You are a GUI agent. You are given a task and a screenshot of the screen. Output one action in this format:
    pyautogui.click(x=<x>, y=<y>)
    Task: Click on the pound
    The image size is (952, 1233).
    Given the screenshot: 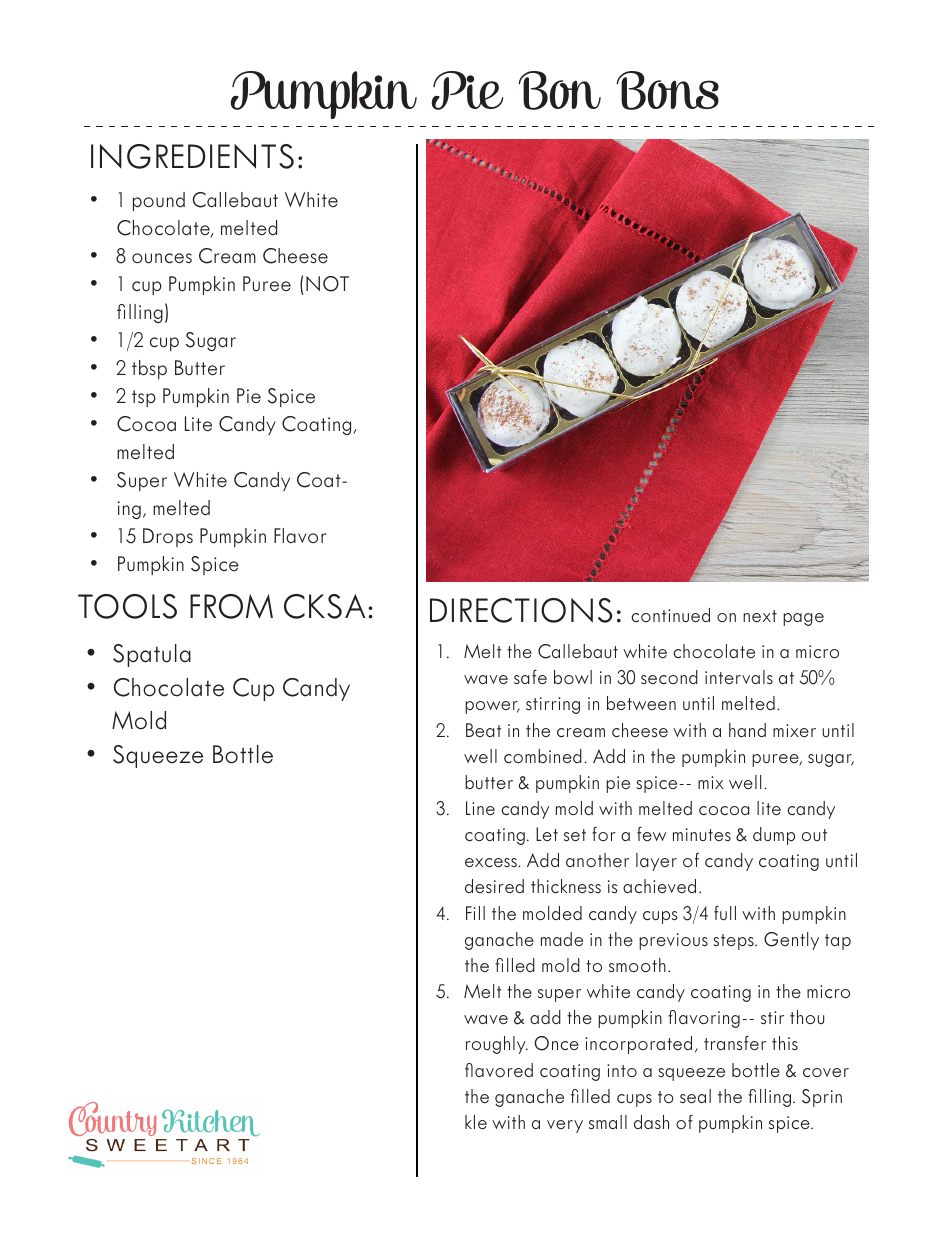 What is the action you would take?
    pyautogui.click(x=159, y=201)
